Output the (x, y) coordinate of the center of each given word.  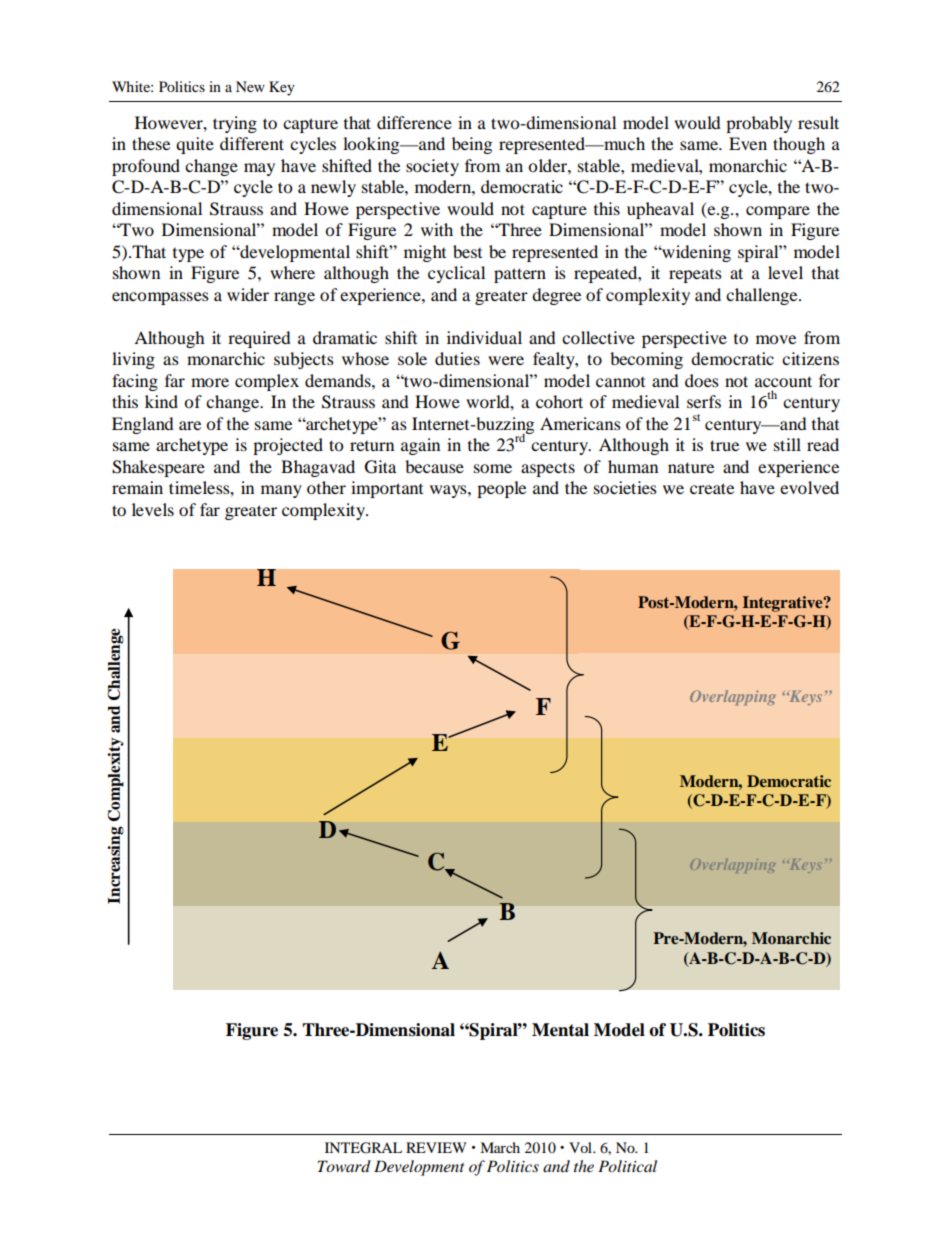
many (281, 491)
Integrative (784, 604)
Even (748, 143)
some (493, 468)
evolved (809, 487)
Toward (344, 1166)
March (500, 1147)
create (712, 488)
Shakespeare (158, 468)
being (472, 145)
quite (195, 145)
